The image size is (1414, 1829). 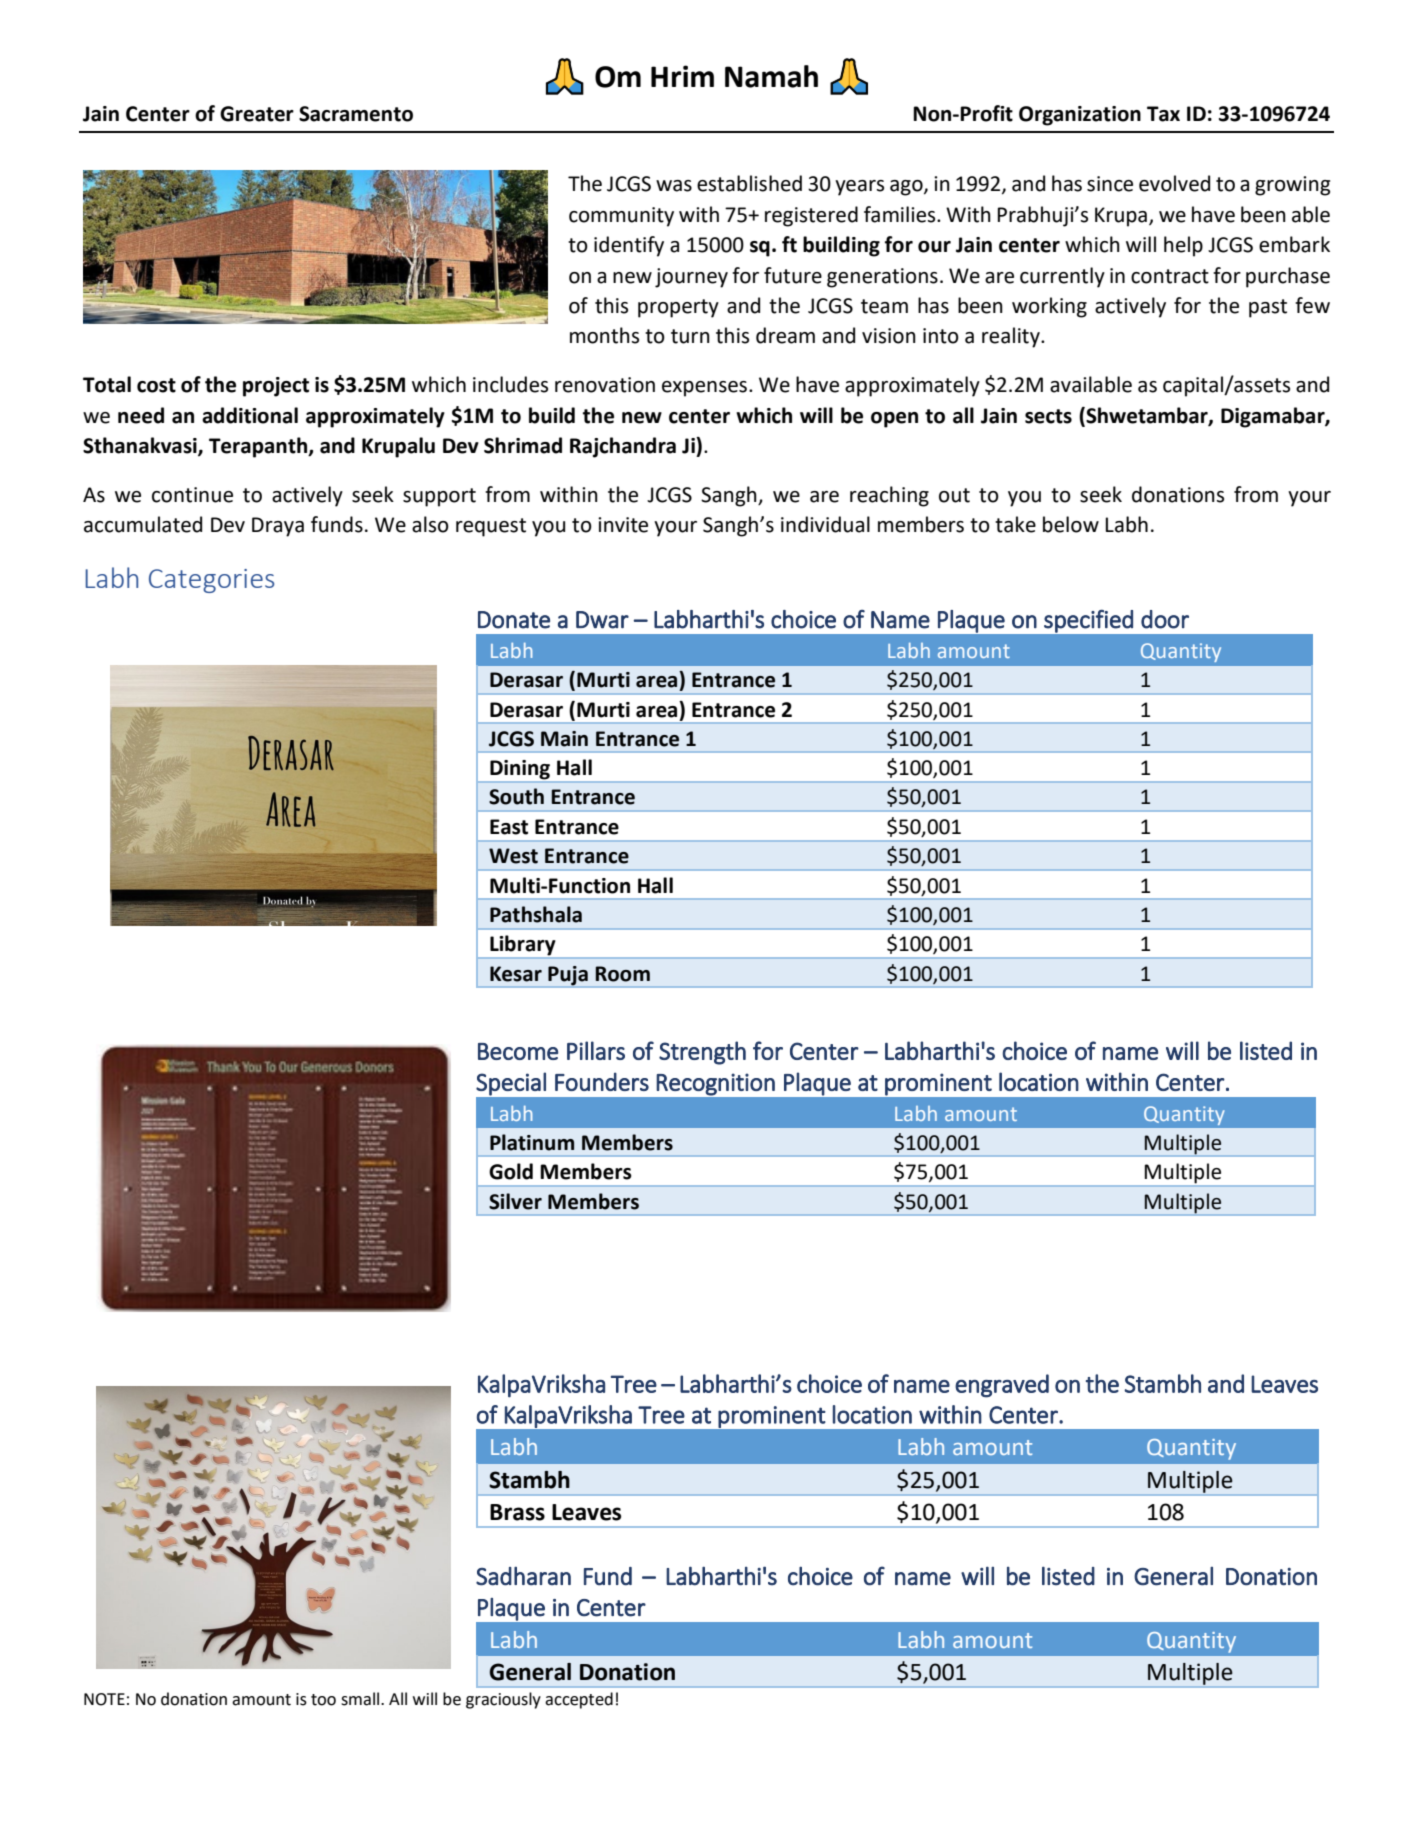 What do you see at coordinates (622, 974) in the image?
I see `Room` at bounding box center [622, 974].
